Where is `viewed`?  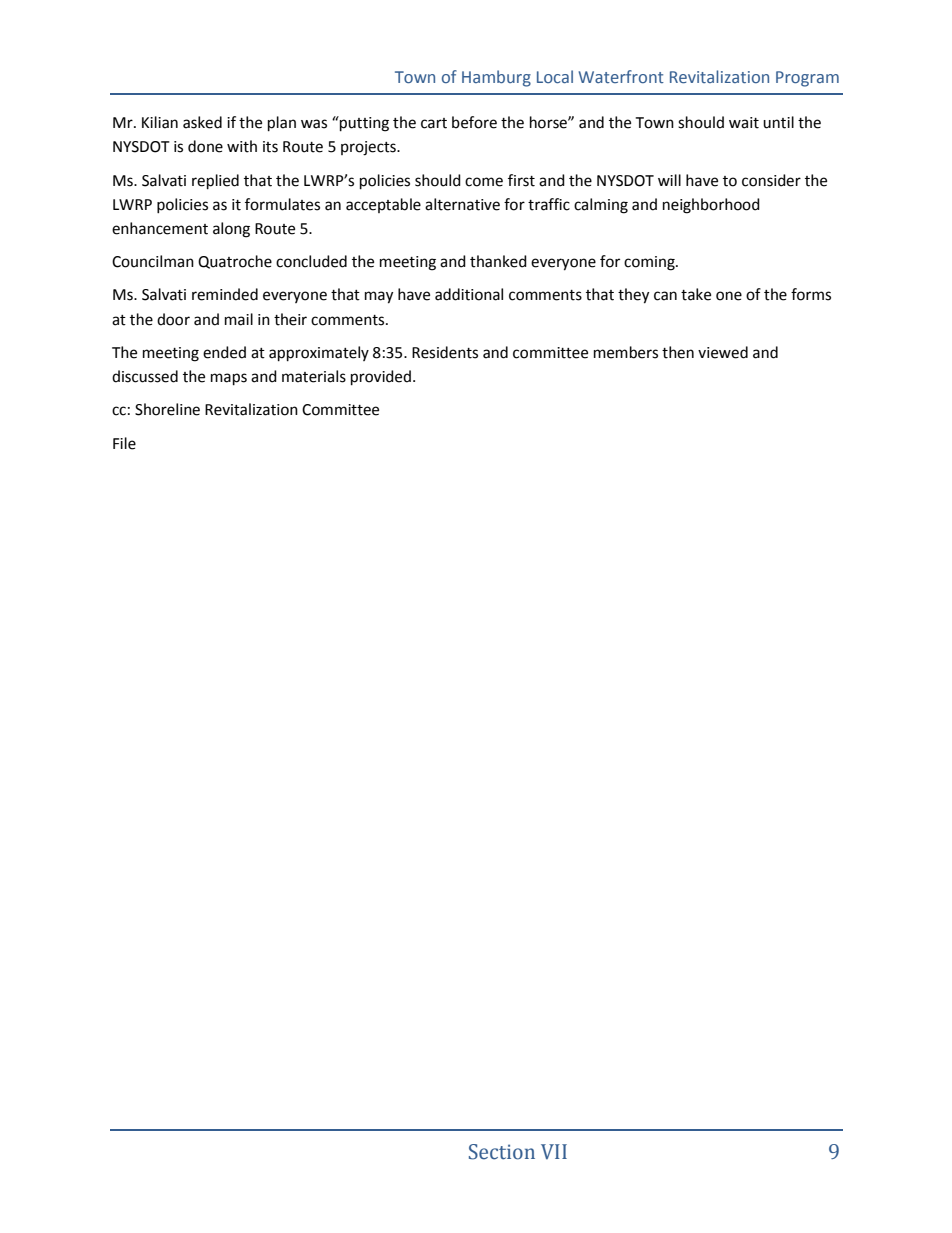
viewed is located at coordinates (723, 352).
